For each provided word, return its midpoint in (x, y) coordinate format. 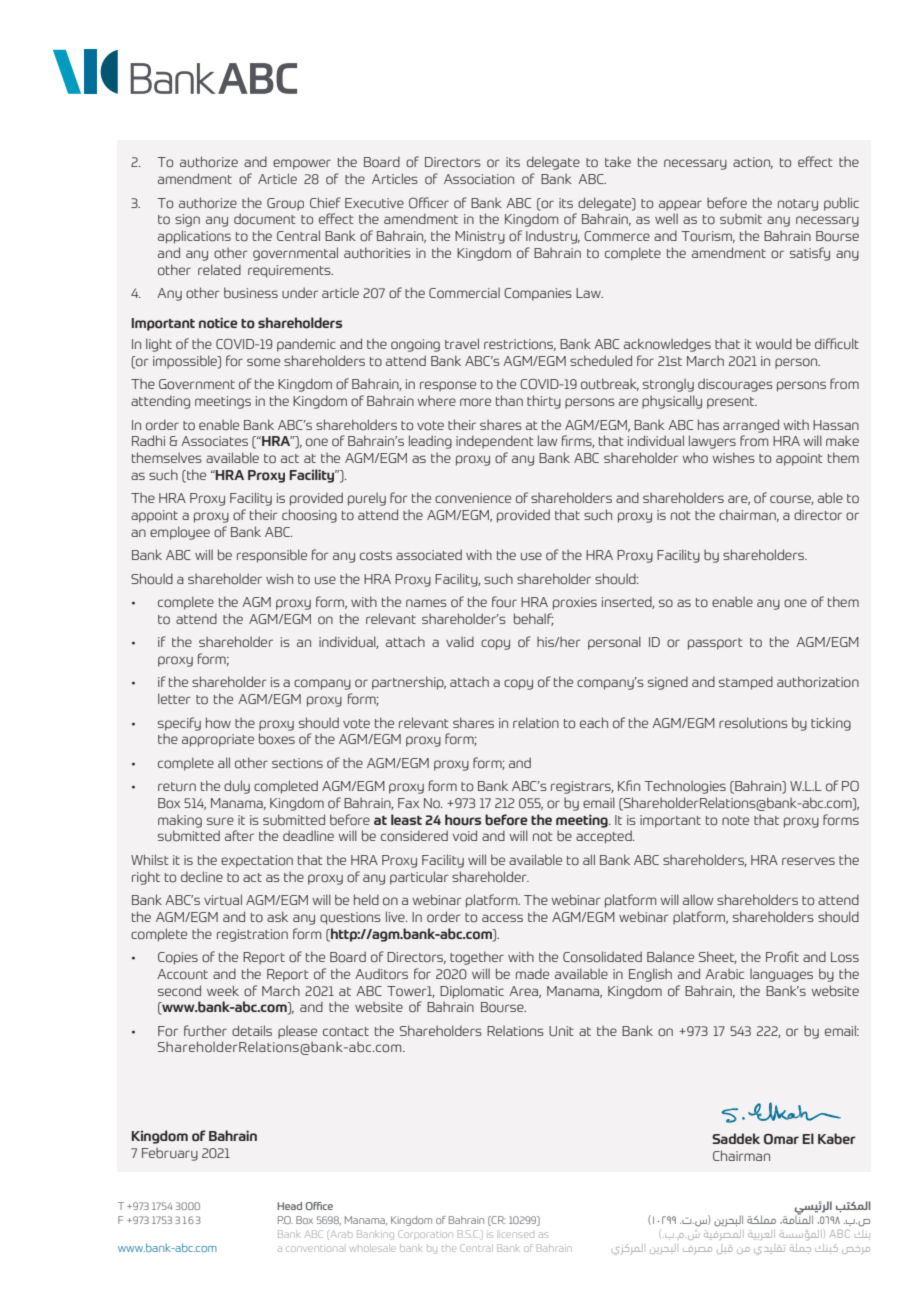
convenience (473, 498)
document (264, 218)
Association (479, 179)
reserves (808, 861)
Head (289, 1206)
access (502, 918)
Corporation (425, 1234)
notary (798, 205)
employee (180, 533)
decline (202, 876)
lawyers (712, 442)
